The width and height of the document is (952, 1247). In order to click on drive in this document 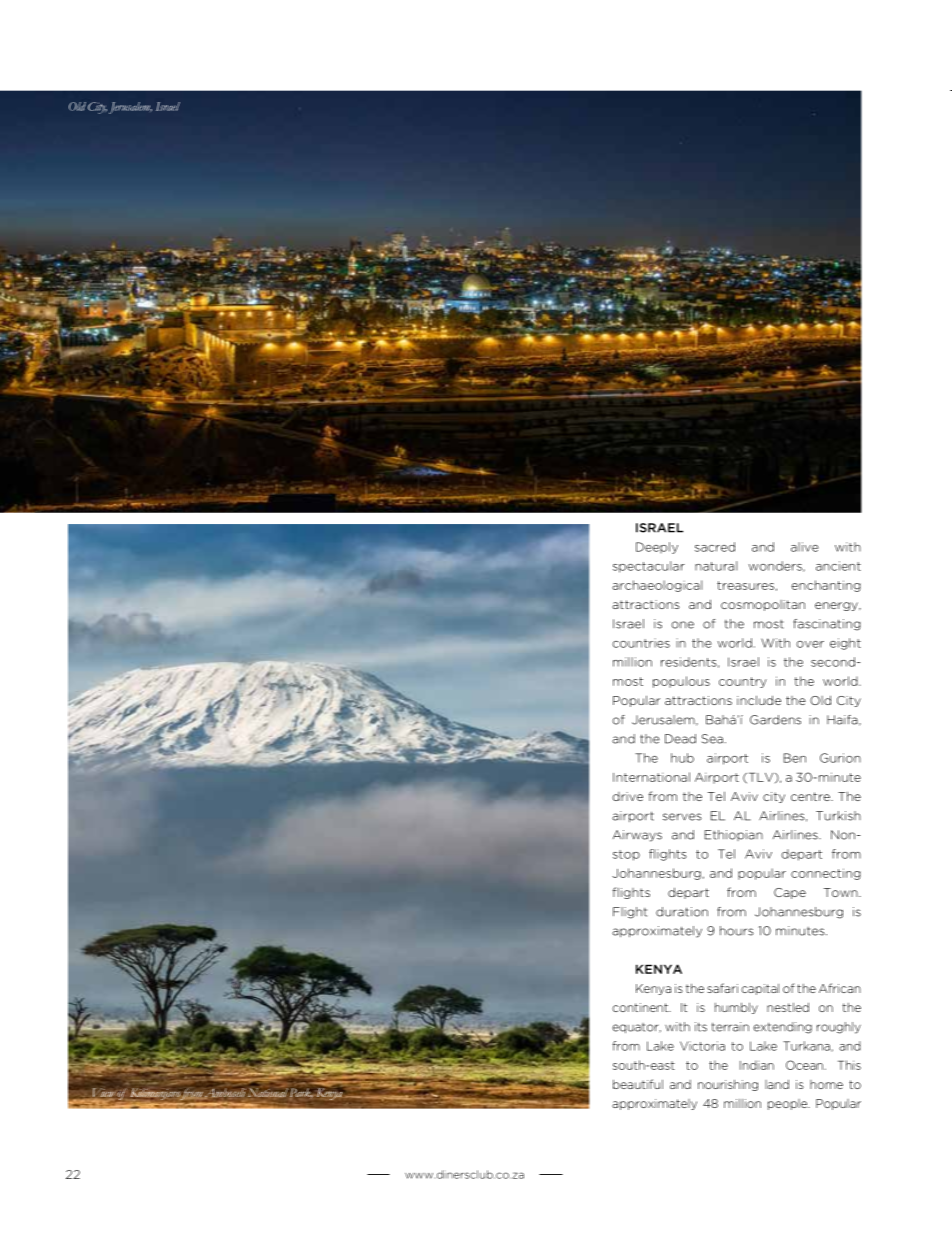, I will do `click(627, 796)`.
